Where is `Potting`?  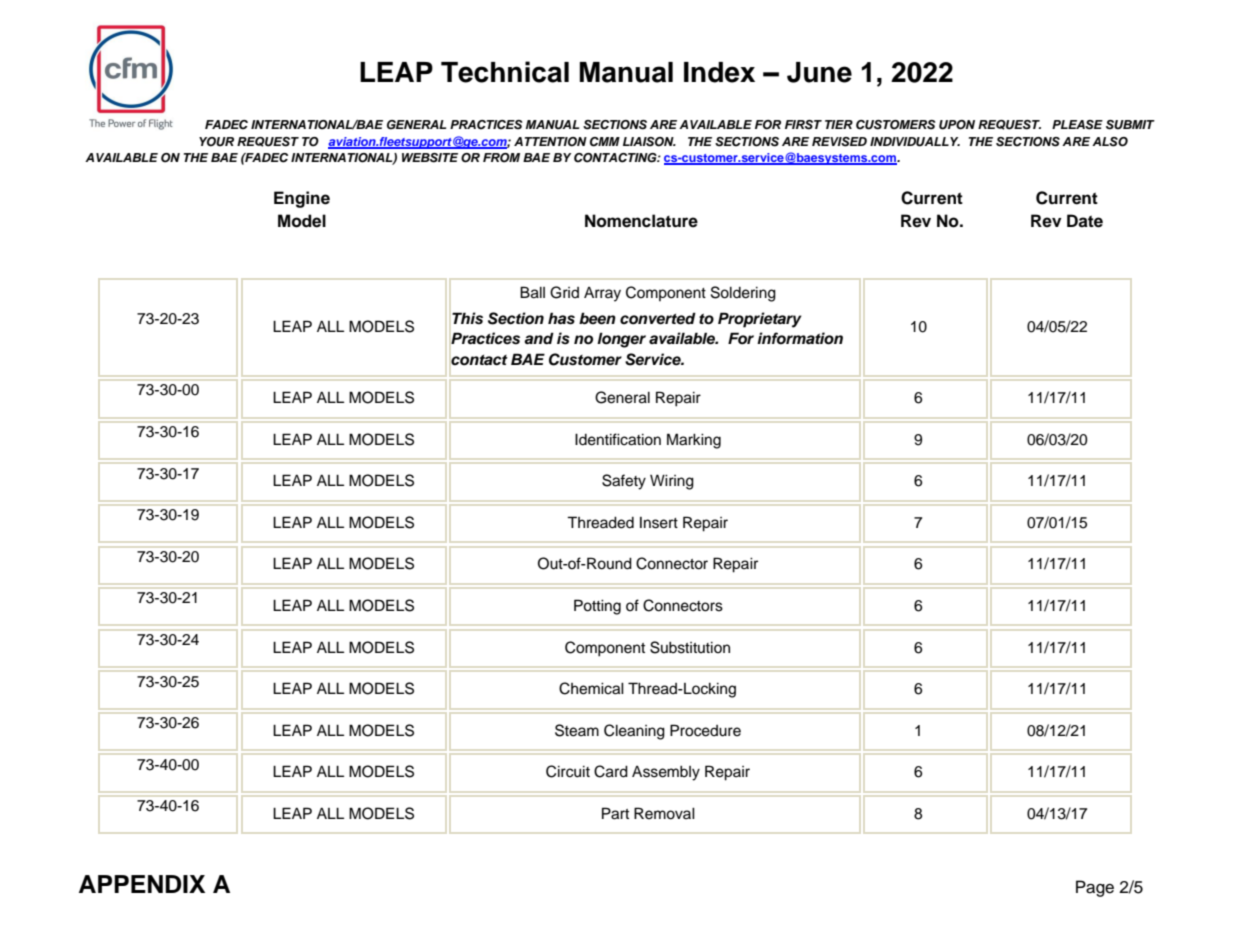
Potting is located at coordinates (597, 607).
